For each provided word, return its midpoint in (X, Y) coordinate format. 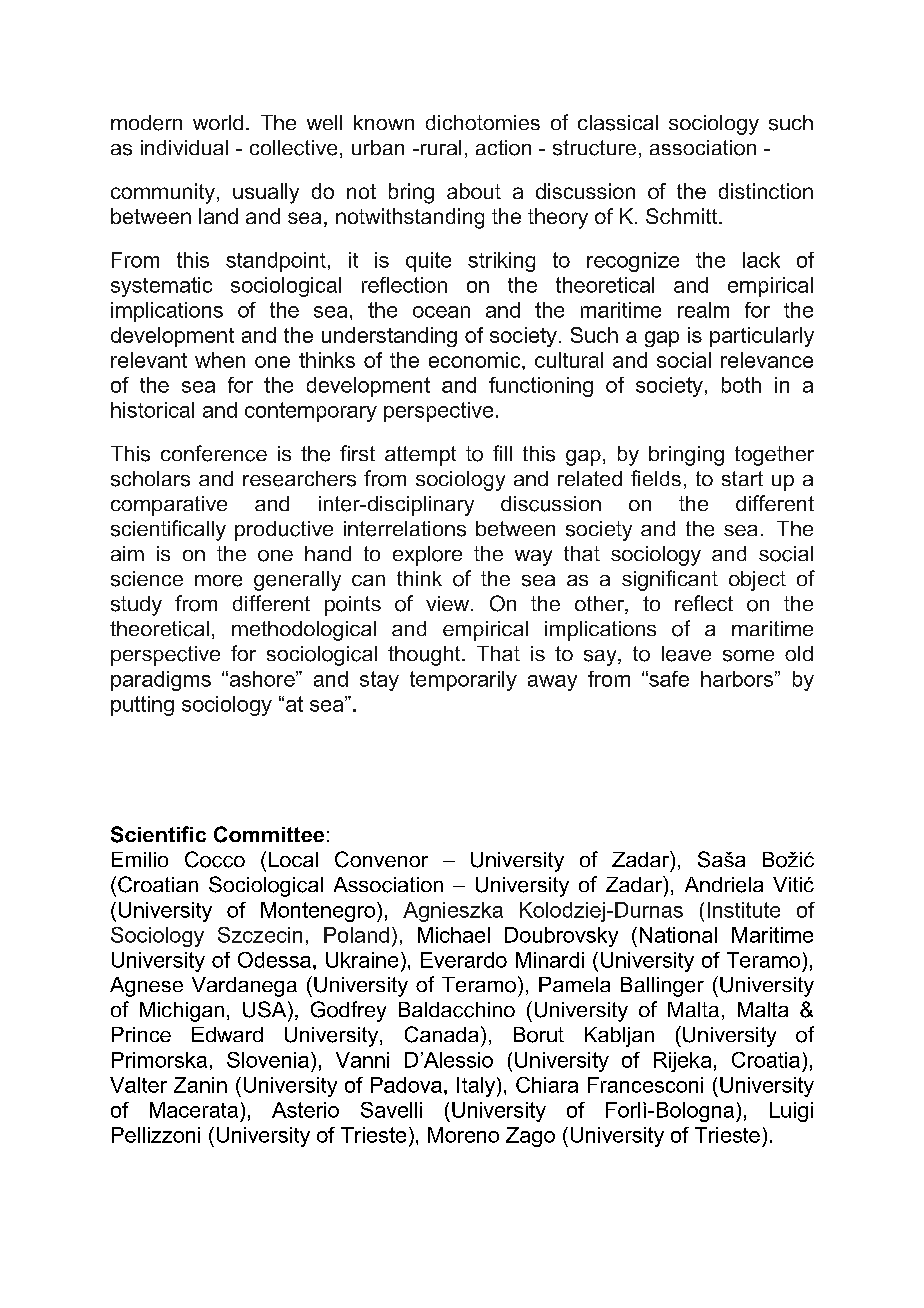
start (742, 478)
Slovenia (268, 1060)
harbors (737, 679)
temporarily (463, 681)
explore (427, 556)
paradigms (161, 681)
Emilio (140, 859)
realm (703, 310)
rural (439, 147)
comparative (169, 506)
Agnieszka (453, 912)
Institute (744, 910)
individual (184, 147)
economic (476, 360)
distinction (766, 191)
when (220, 360)
